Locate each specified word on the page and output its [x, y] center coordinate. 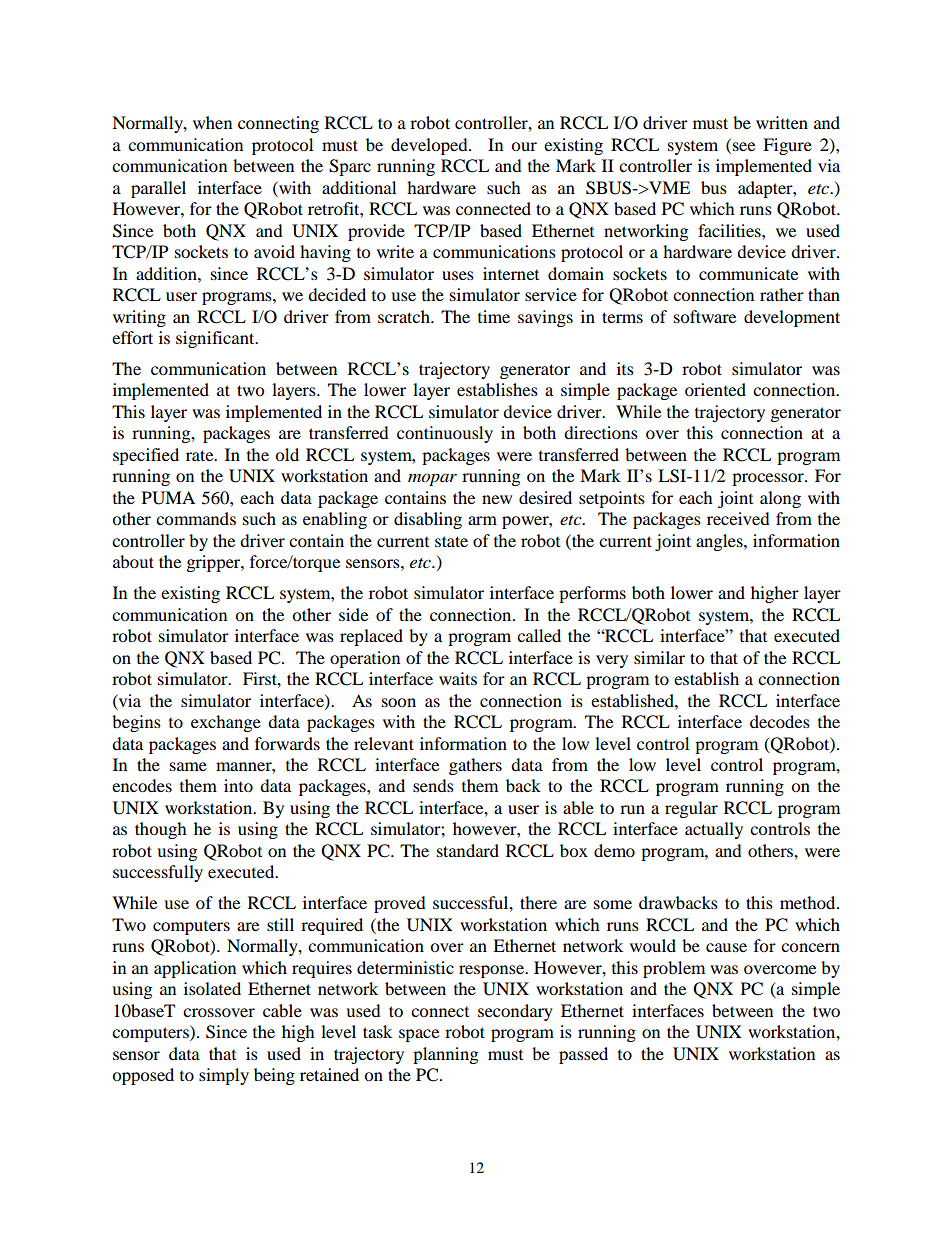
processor [769, 479]
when [212, 122]
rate [201, 455]
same [188, 766]
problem [674, 969]
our [524, 146]
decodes [780, 721]
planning [445, 1055]
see [744, 146]
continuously [445, 434]
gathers [475, 766]
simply [224, 1076]
